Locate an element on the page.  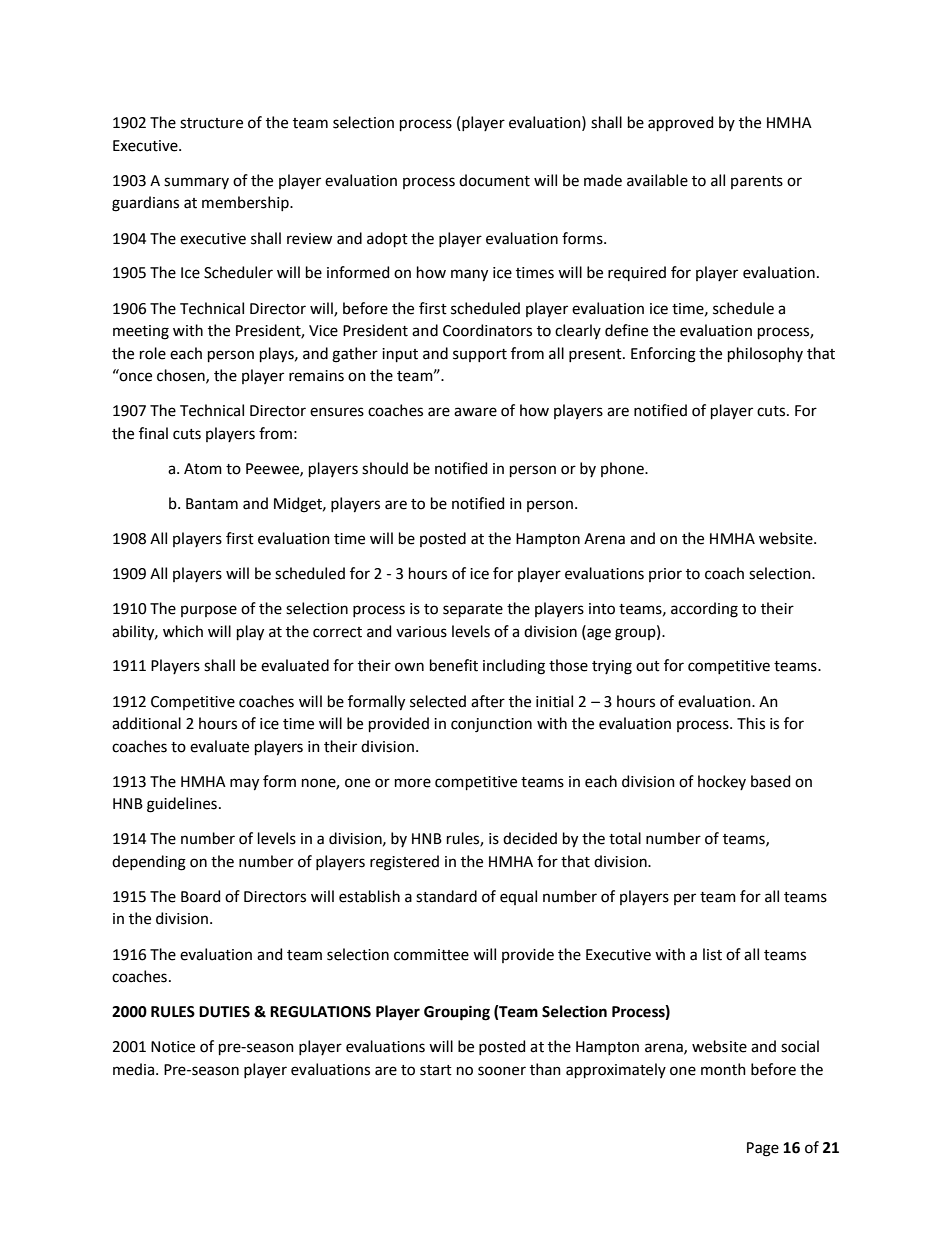
start is located at coordinates (436, 1070).
